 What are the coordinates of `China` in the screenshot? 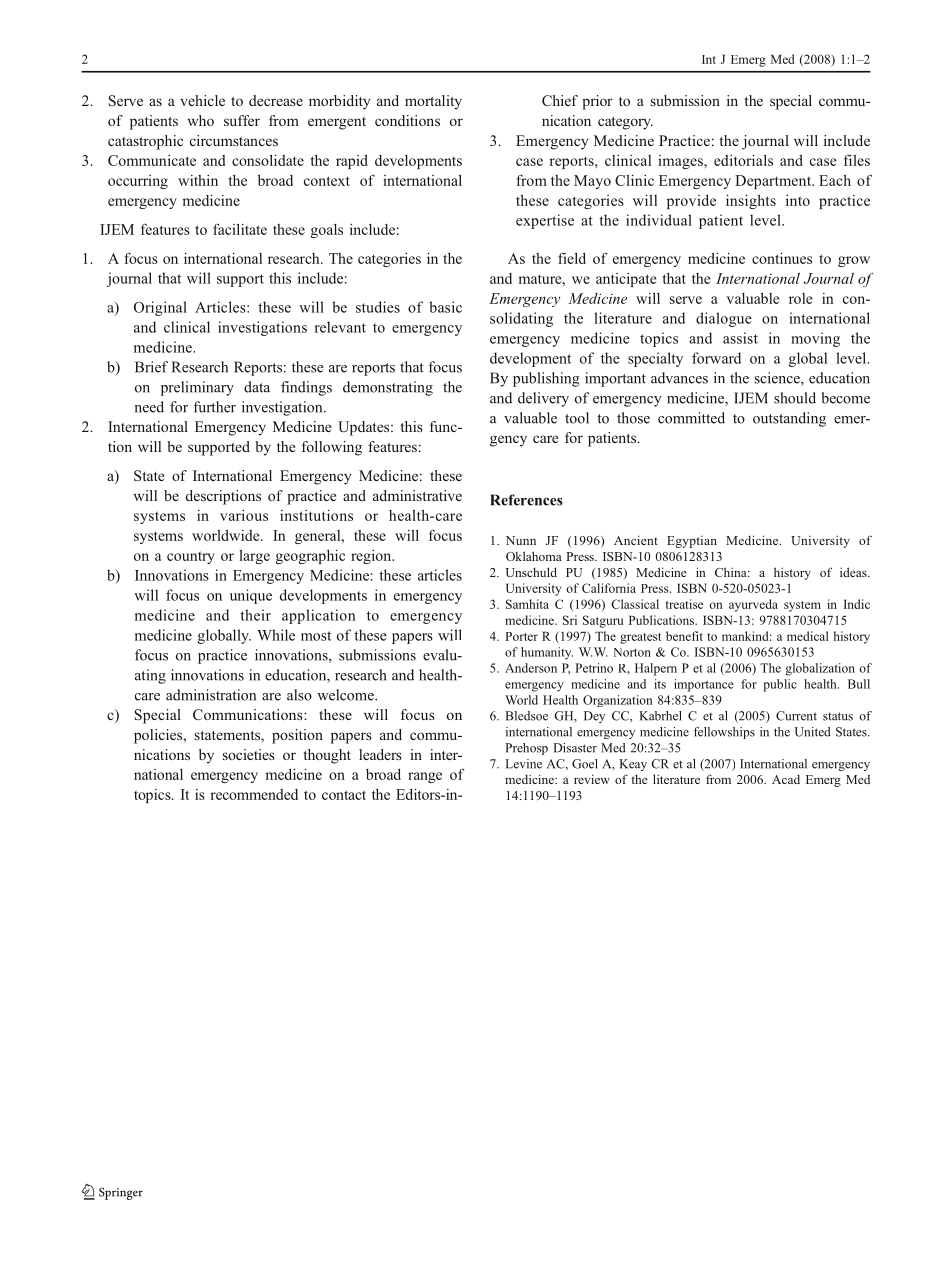 It's located at (732, 572).
